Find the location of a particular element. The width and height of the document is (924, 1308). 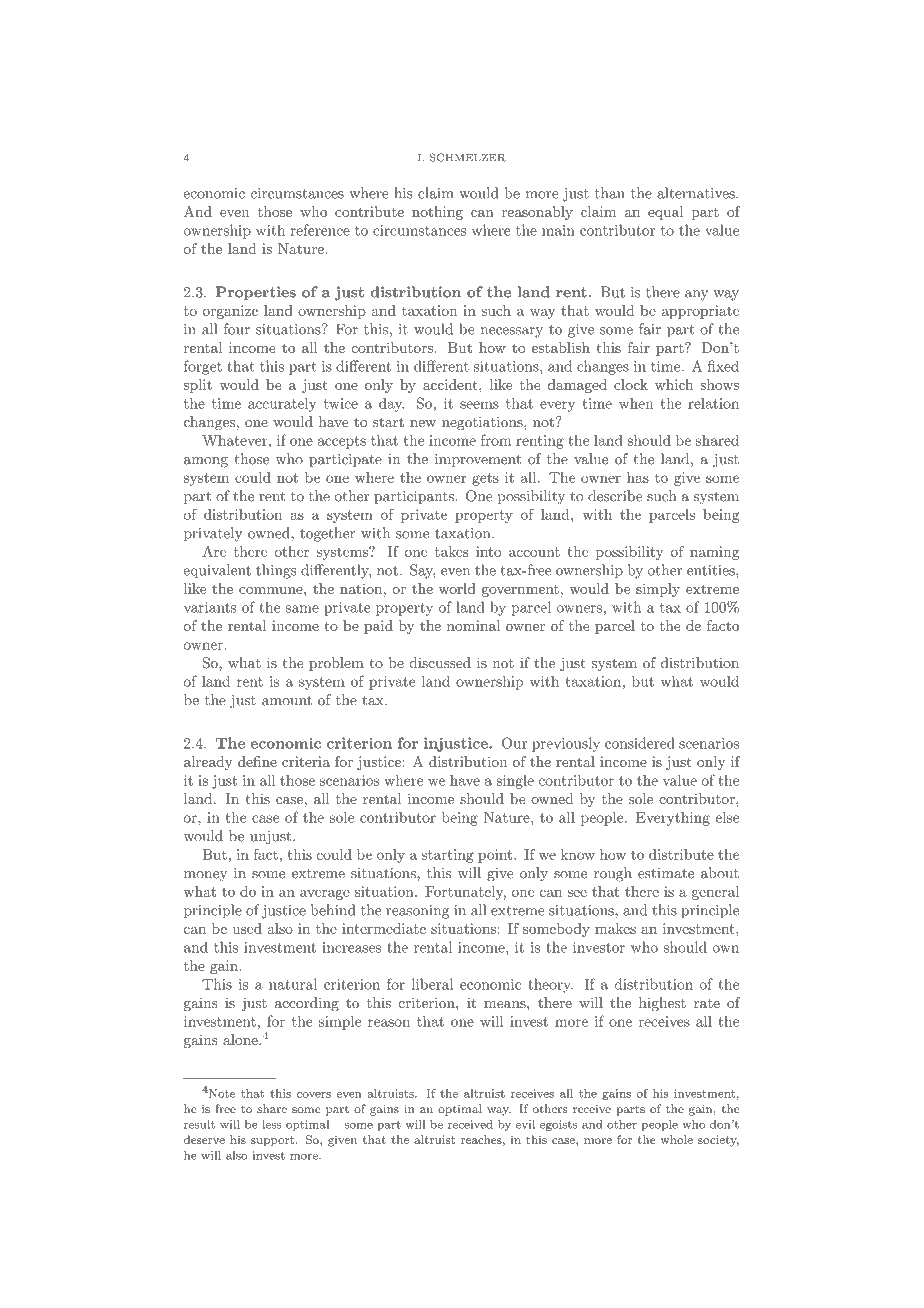

negotiations is located at coordinates (483, 423).
